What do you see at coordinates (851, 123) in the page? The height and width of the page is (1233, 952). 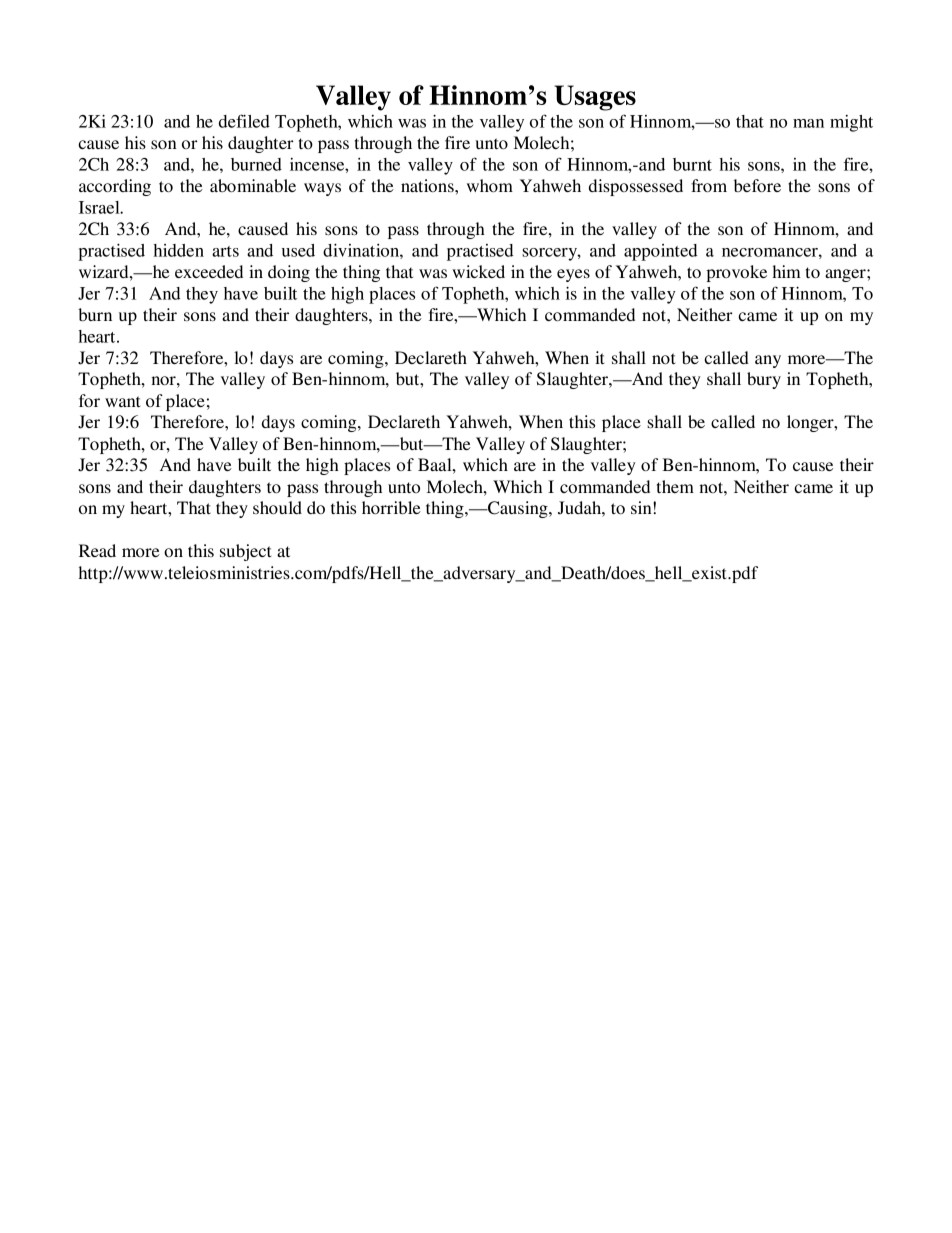 I see `might` at bounding box center [851, 123].
